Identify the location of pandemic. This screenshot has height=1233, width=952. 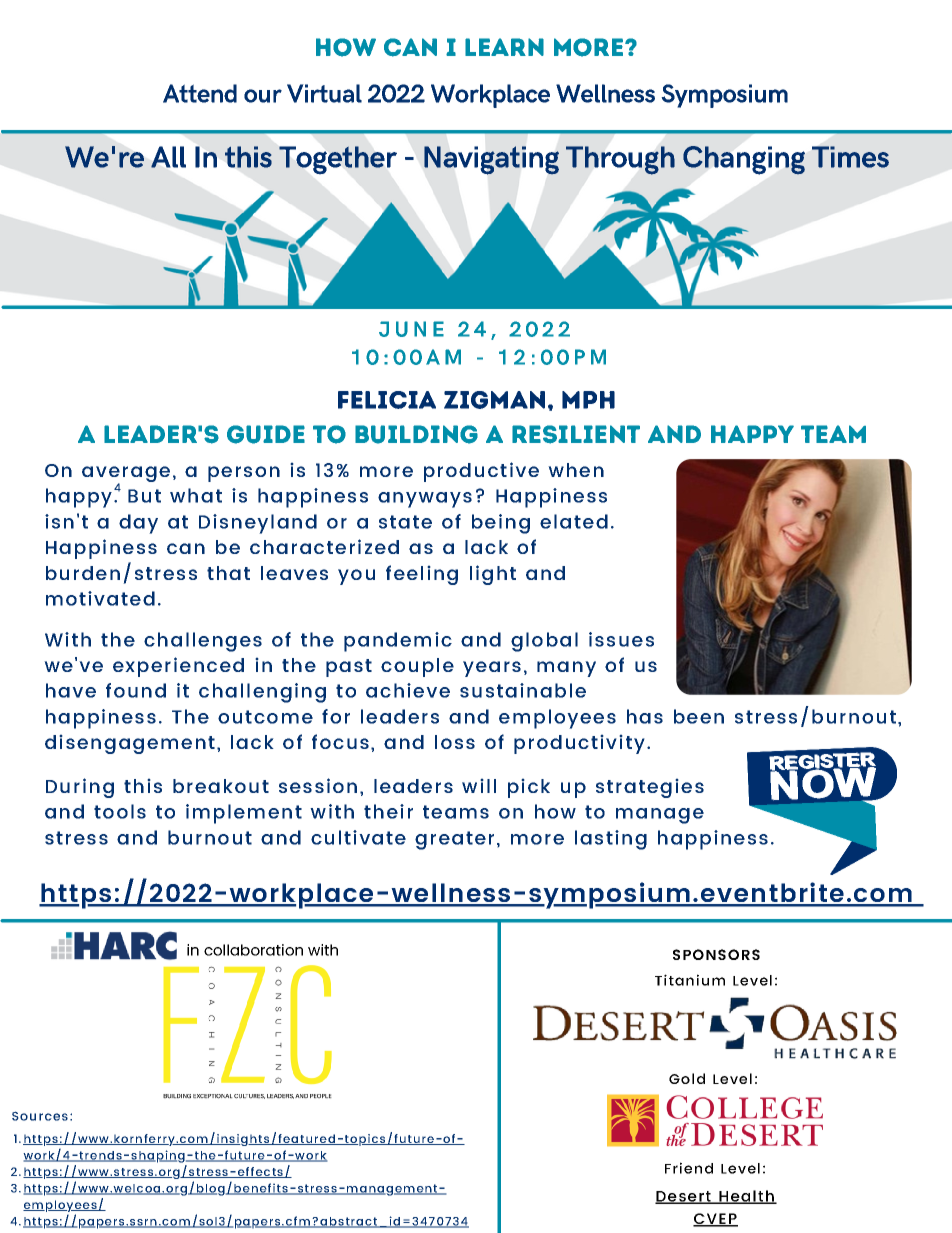
(398, 642).
